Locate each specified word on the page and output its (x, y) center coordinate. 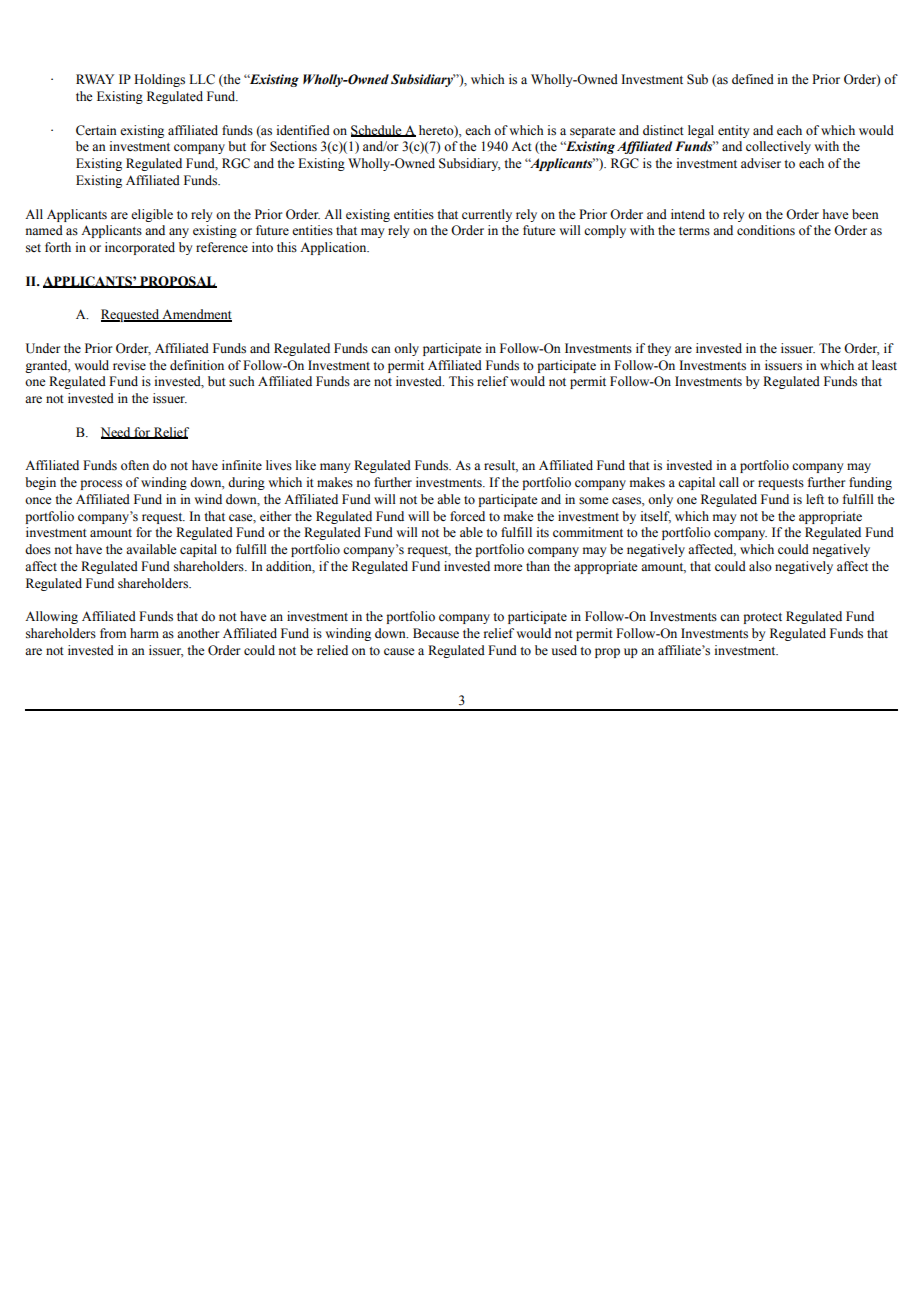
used (564, 650)
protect (762, 618)
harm (144, 633)
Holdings (159, 80)
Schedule (377, 131)
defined (753, 79)
